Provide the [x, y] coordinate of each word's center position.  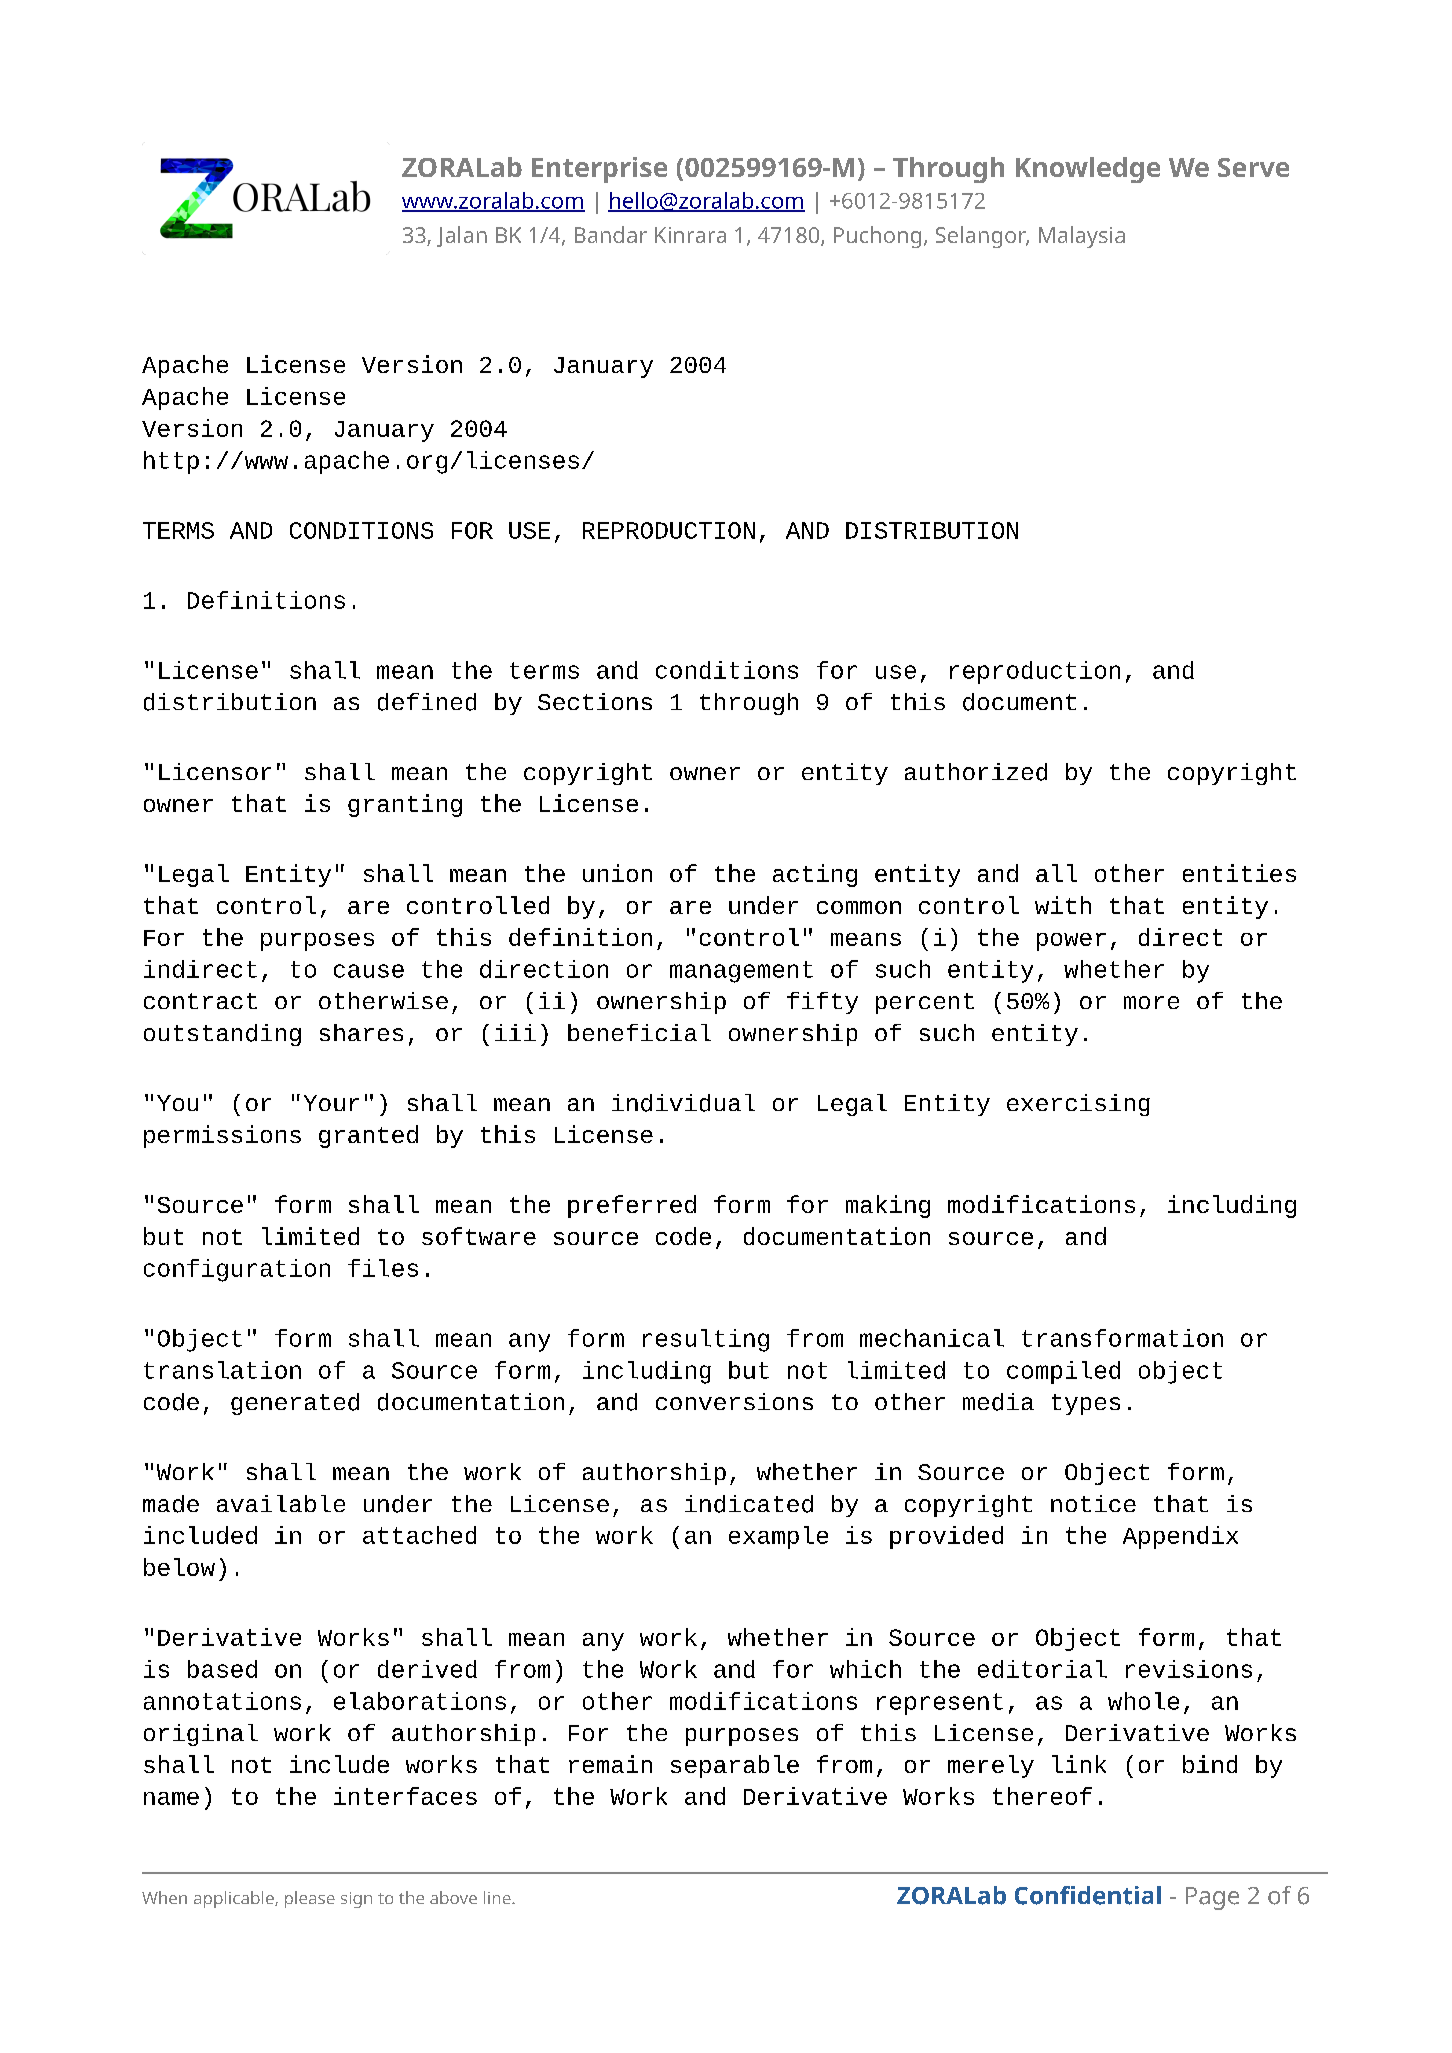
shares [361, 1032]
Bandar [611, 234]
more [1151, 1002]
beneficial [639, 1032]
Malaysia [1082, 237]
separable [735, 1766]
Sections [595, 701]
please [310, 1899]
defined [427, 702]
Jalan [462, 236]
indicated [749, 1504]
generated [295, 1404]
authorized [976, 772]
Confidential [1088, 1895]
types [1086, 1404]
